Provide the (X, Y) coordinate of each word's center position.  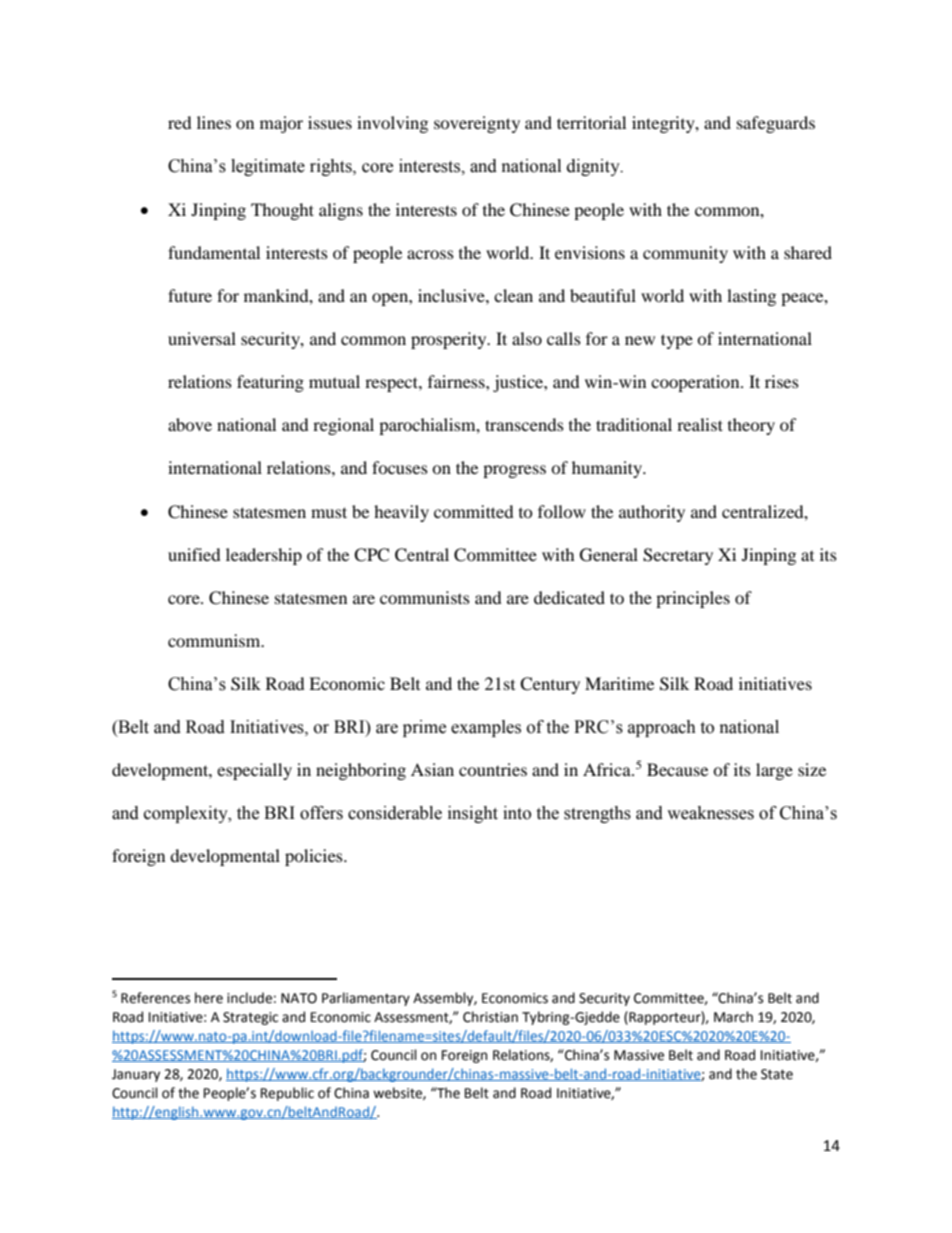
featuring (270, 383)
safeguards (776, 124)
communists (425, 597)
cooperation (696, 383)
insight (473, 814)
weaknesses (710, 813)
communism (215, 640)
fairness (457, 381)
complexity (187, 814)
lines (214, 122)
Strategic (250, 1018)
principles (693, 599)
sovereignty (477, 124)
